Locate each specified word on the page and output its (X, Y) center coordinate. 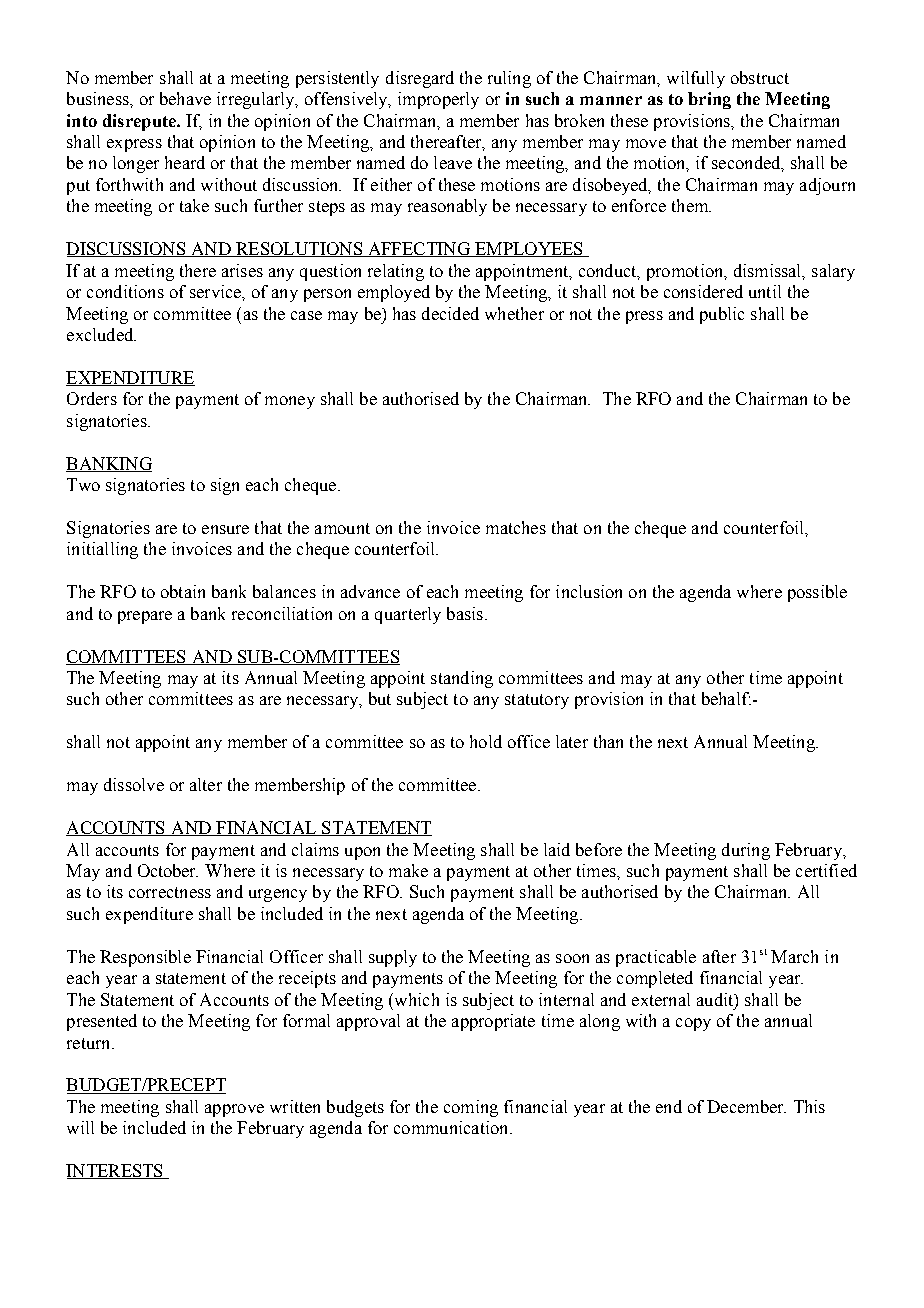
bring (709, 100)
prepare (145, 617)
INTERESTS (116, 1171)
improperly (438, 100)
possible (817, 593)
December (746, 1106)
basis (465, 613)
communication (452, 1127)
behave (185, 98)
